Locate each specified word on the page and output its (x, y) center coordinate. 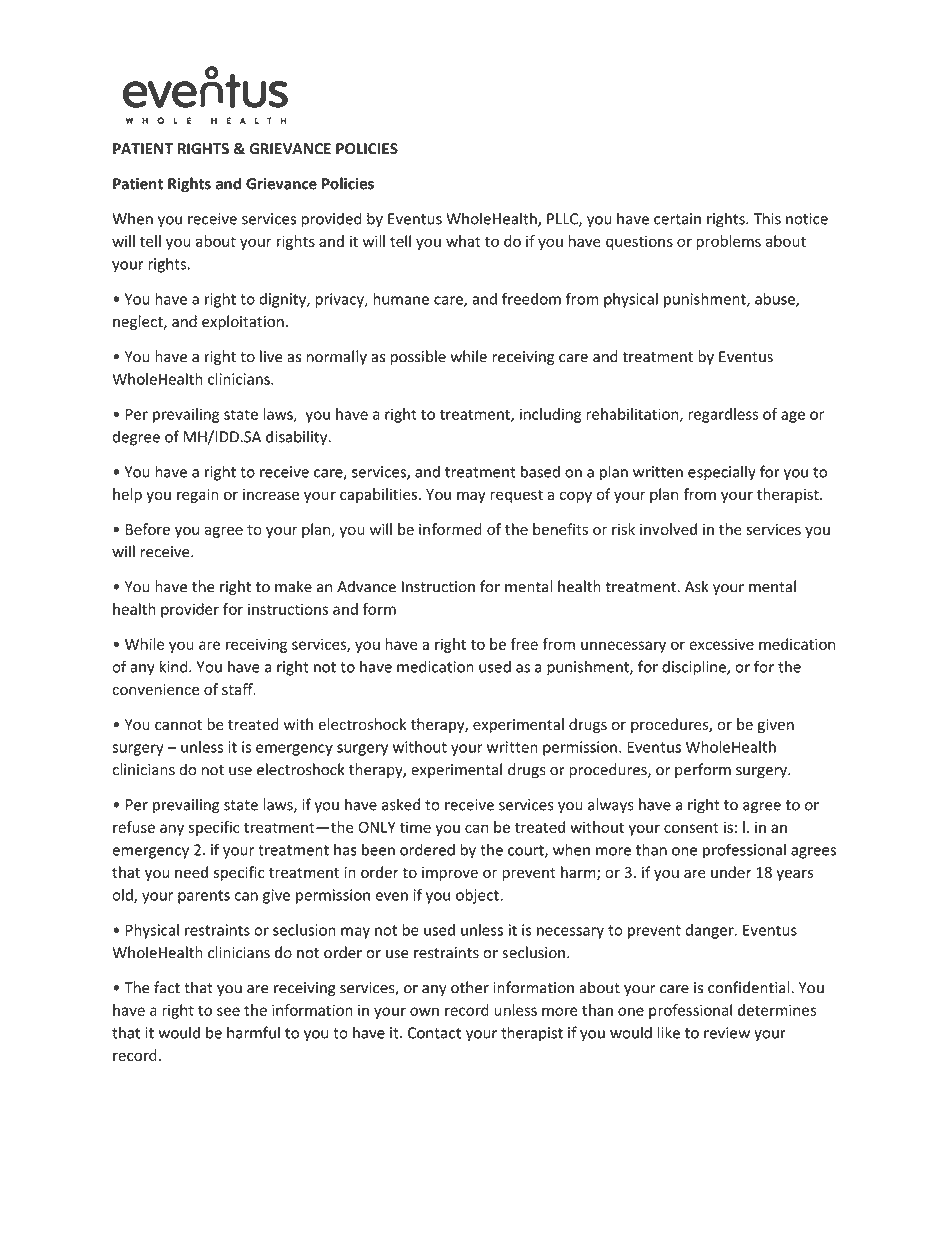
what (463, 241)
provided (332, 220)
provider (190, 610)
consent (691, 827)
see (228, 1011)
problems (728, 242)
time (415, 827)
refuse (134, 827)
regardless (723, 415)
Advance (366, 586)
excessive (721, 644)
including (550, 415)
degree (136, 438)
